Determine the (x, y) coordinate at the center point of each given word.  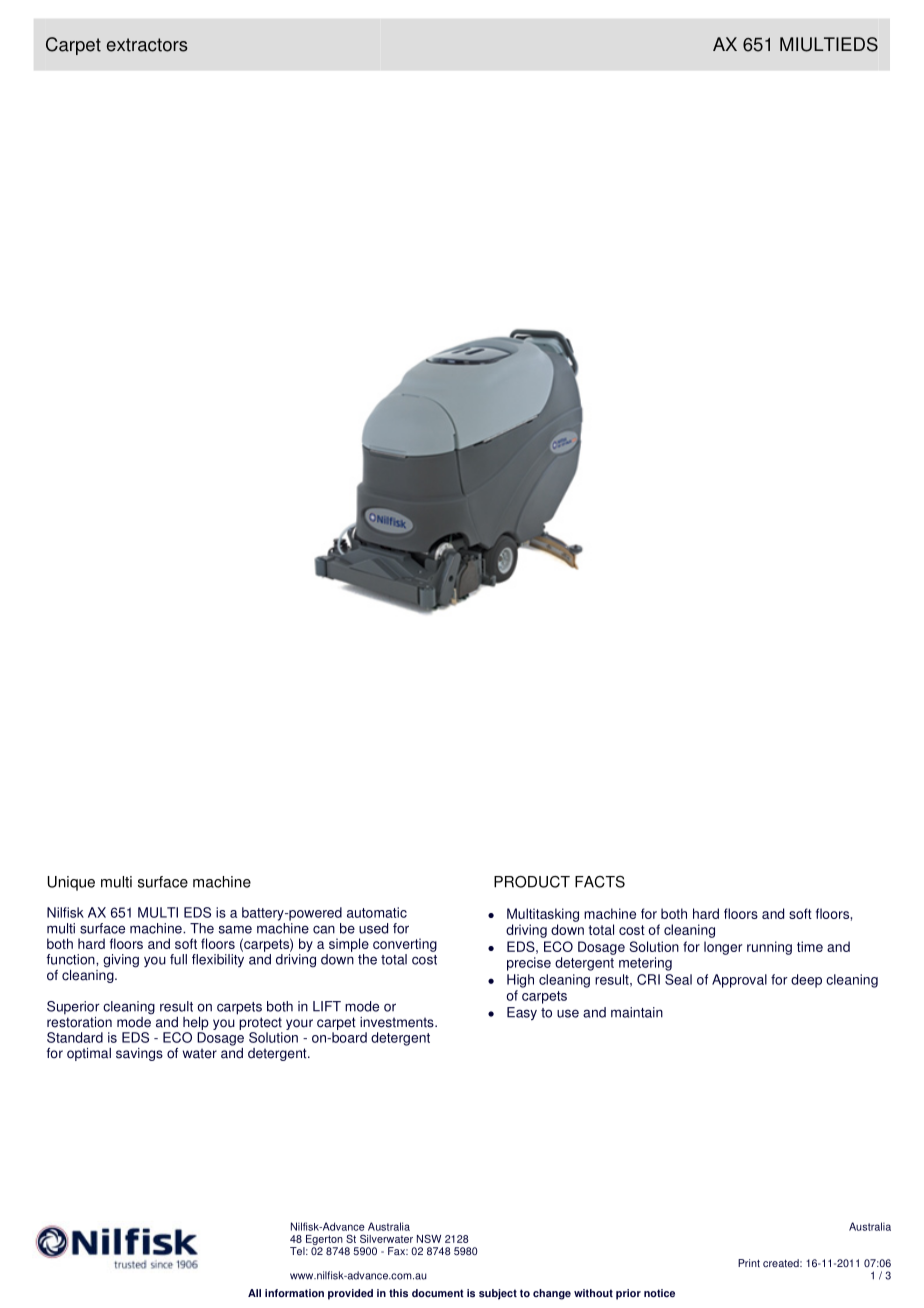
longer (723, 948)
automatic (377, 912)
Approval (739, 981)
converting (405, 945)
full (178, 959)
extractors (147, 45)
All (254, 1293)
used (373, 928)
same (235, 929)
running (769, 948)
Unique (71, 883)
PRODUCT (532, 882)
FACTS (600, 882)
